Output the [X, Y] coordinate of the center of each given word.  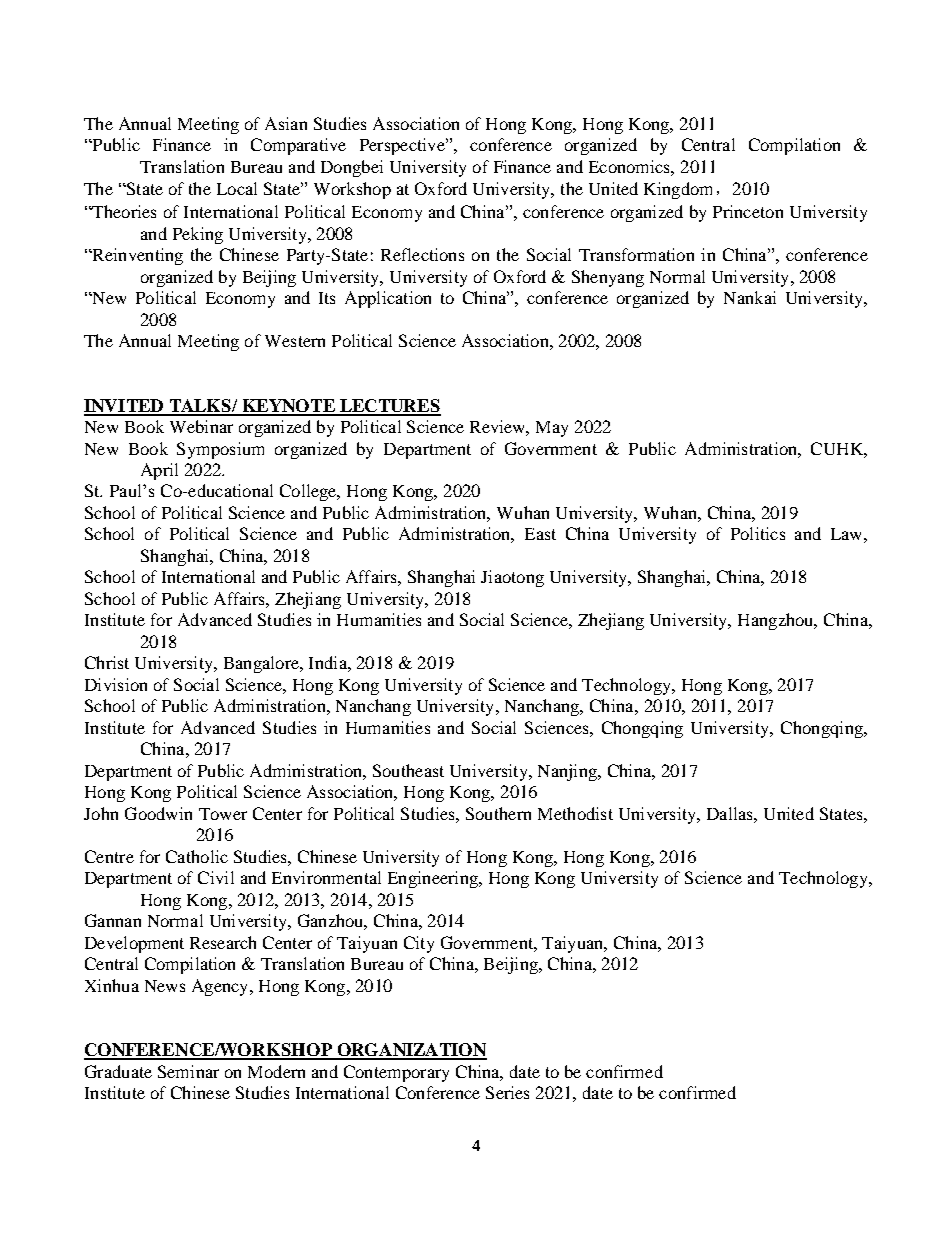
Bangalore [262, 664]
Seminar [188, 1071]
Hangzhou [777, 621]
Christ [107, 662]
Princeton [748, 211]
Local [237, 188]
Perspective [403, 146]
